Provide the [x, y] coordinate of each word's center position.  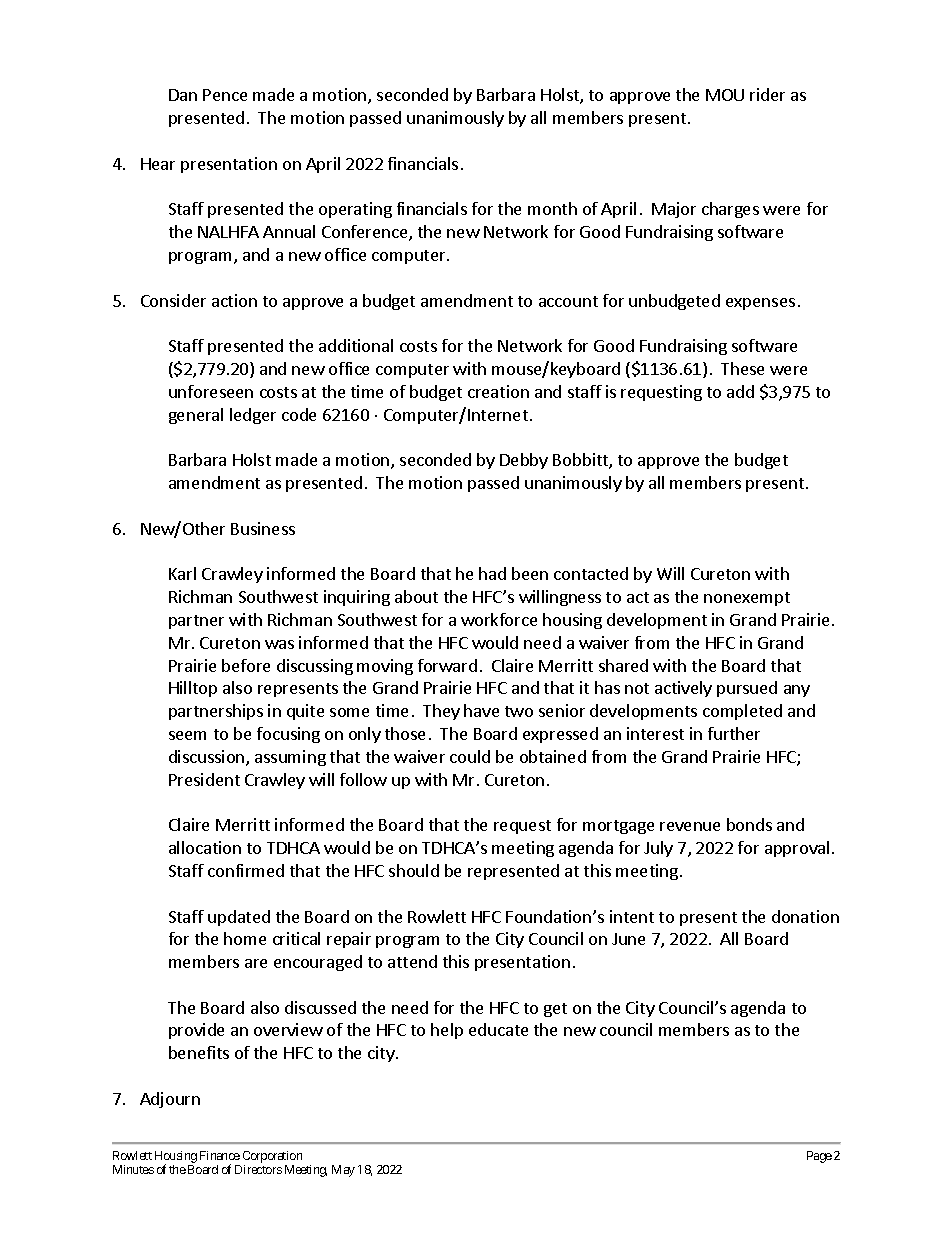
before [246, 665]
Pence [225, 95]
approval [797, 849]
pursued [747, 689]
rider [767, 94]
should [414, 870]
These [742, 368]
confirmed [246, 870]
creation [498, 391]
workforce [499, 619]
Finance [220, 1155]
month [552, 208]
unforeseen [211, 391]
